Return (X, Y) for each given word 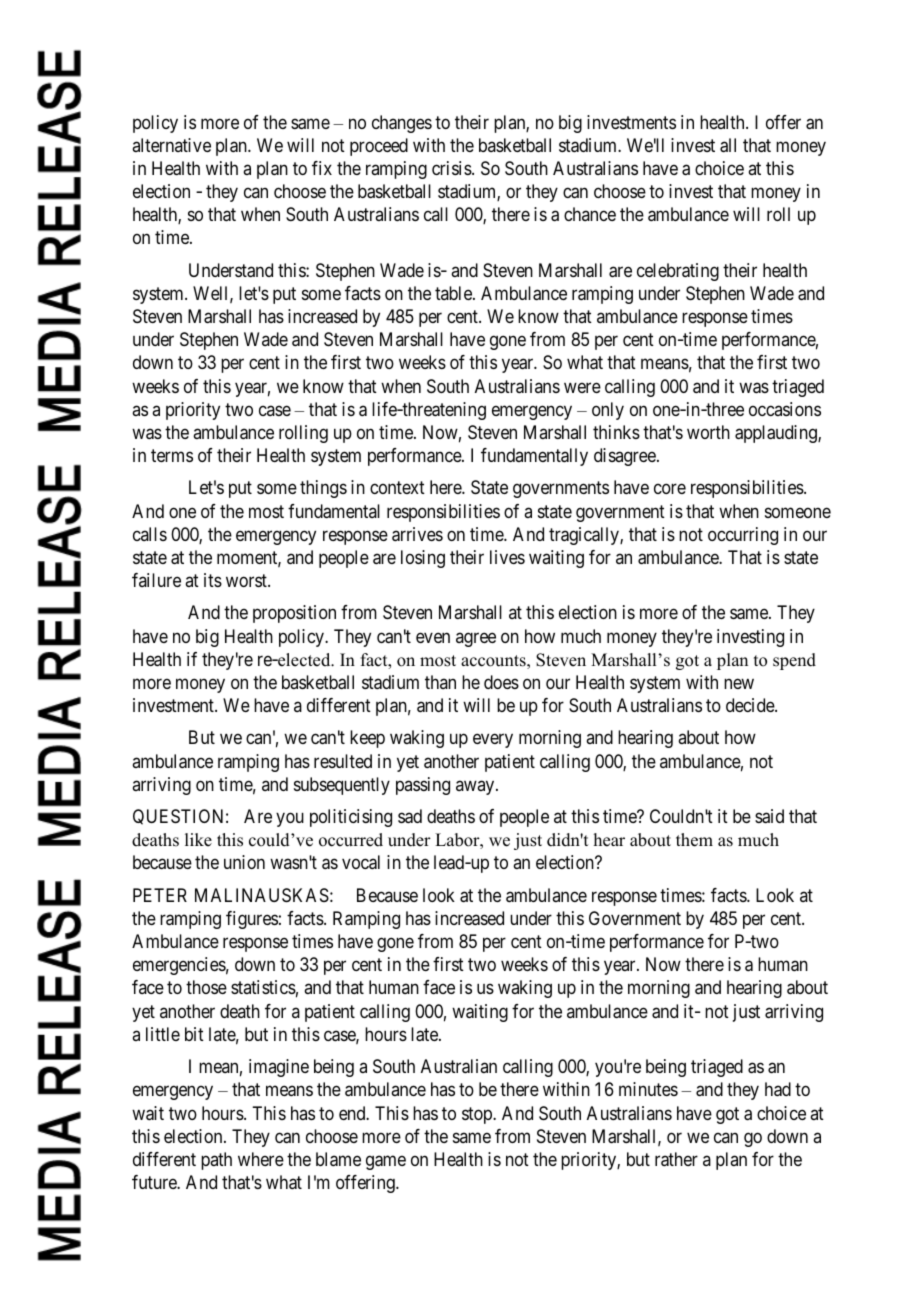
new (739, 683)
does (501, 682)
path (216, 1161)
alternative (171, 145)
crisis (452, 168)
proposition (294, 614)
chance (590, 214)
